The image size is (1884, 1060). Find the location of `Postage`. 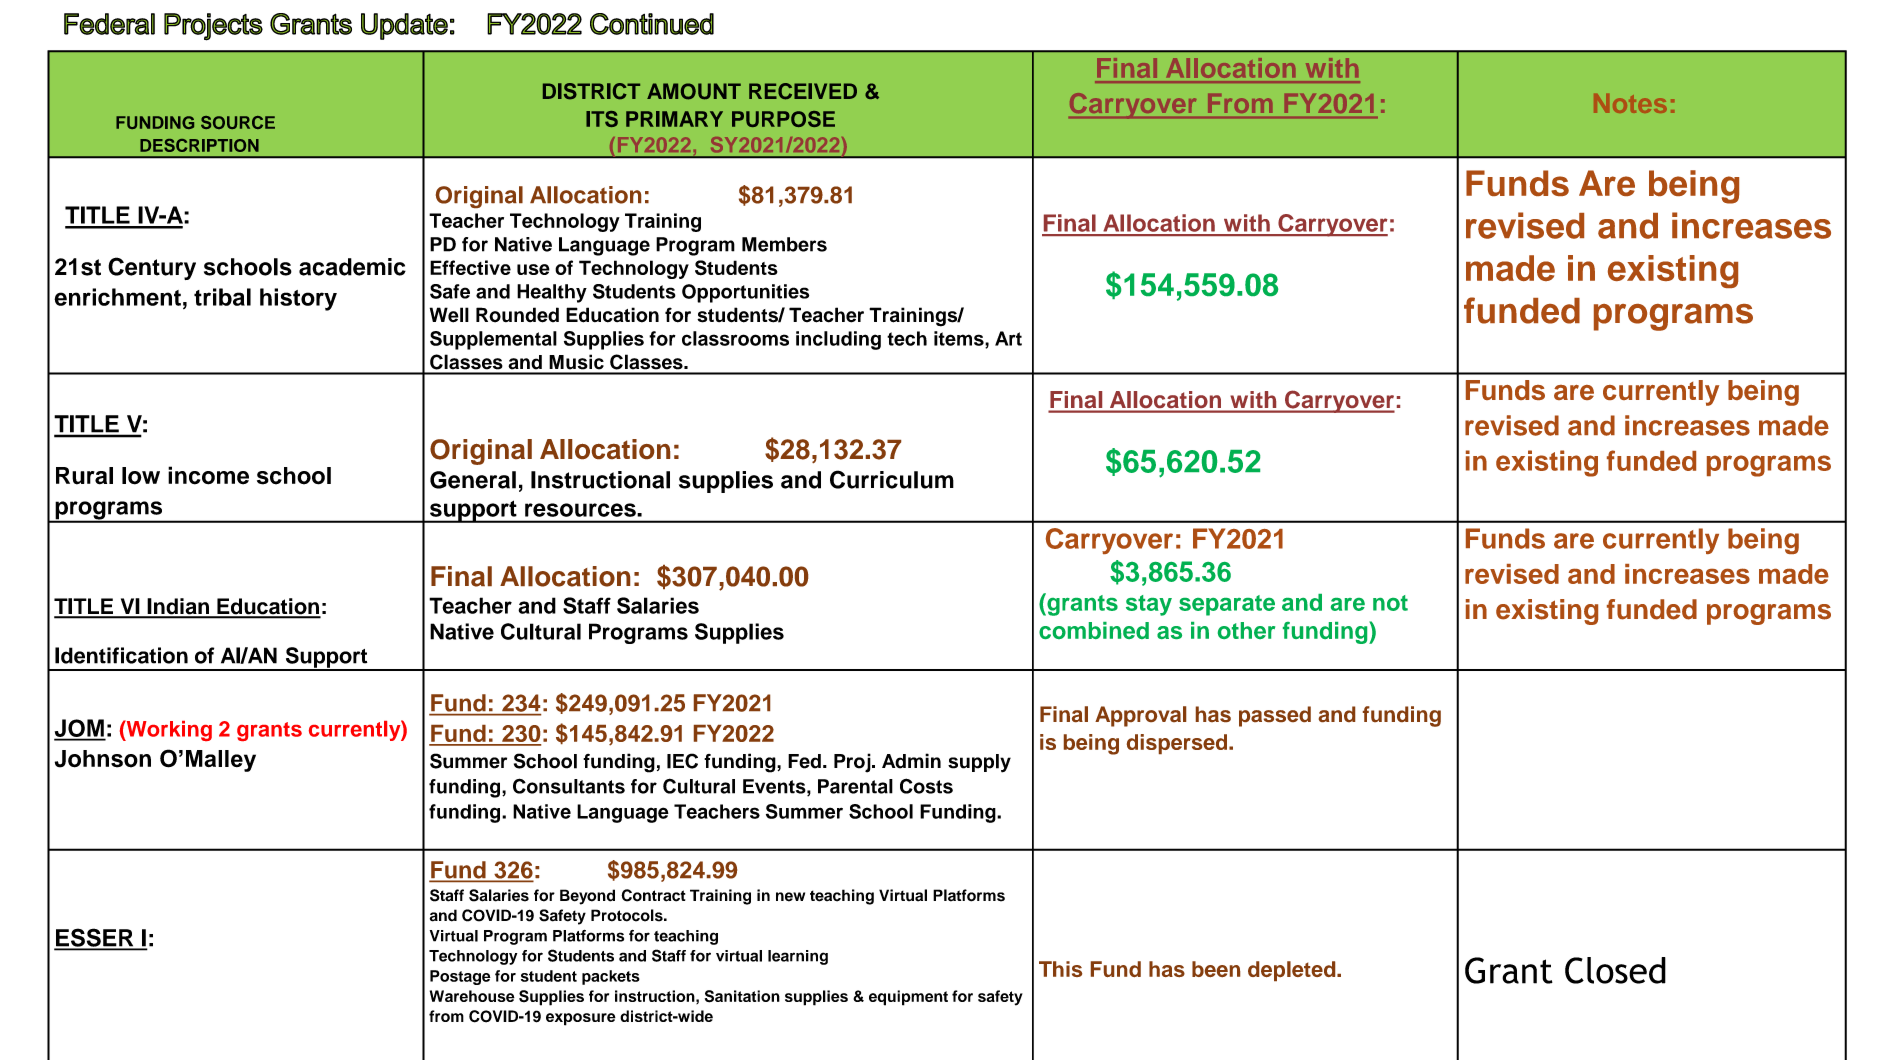

Postage is located at coordinates (460, 977).
